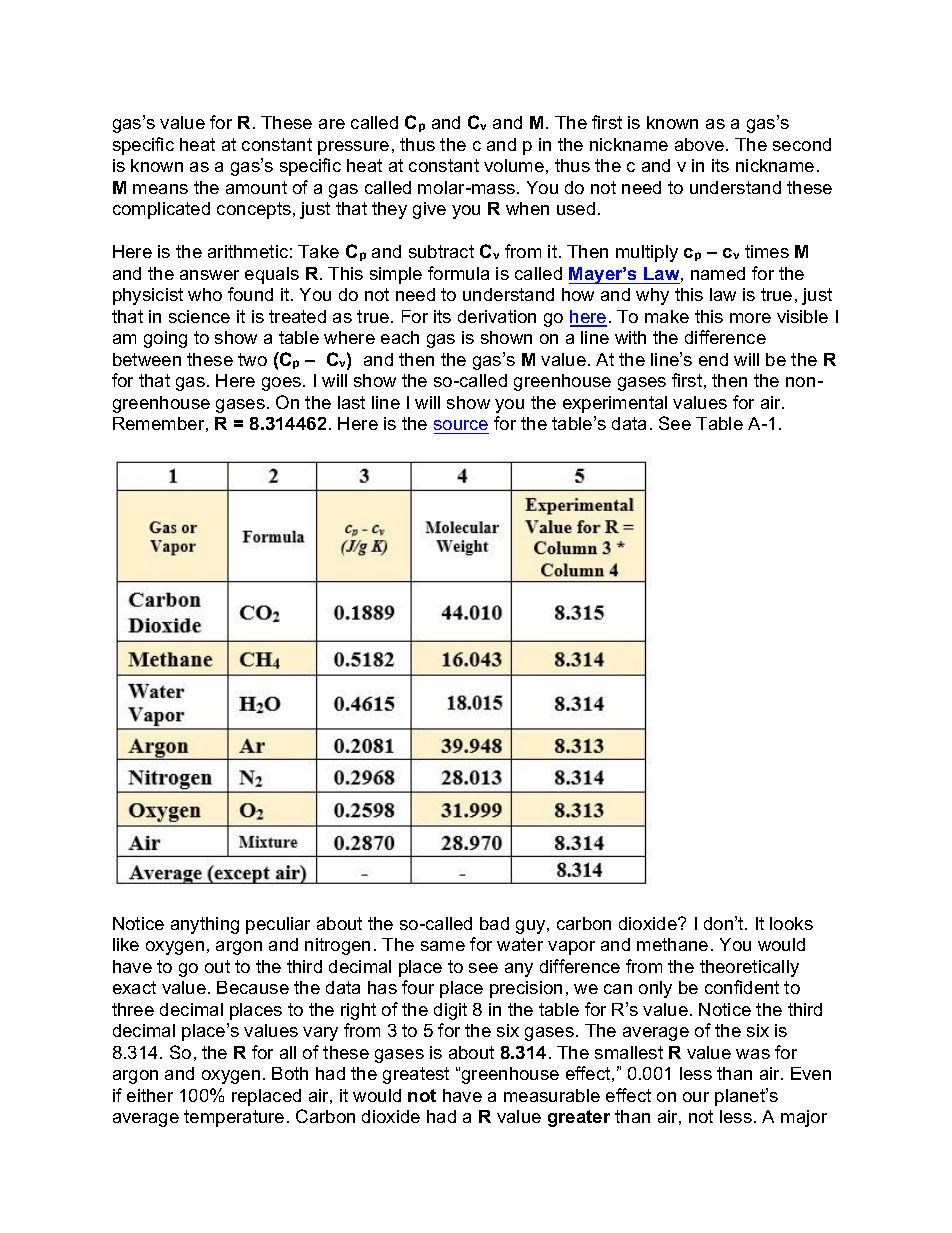 The height and width of the document is (1233, 952). What do you see at coordinates (514, 165) in the document?
I see `volume` at bounding box center [514, 165].
